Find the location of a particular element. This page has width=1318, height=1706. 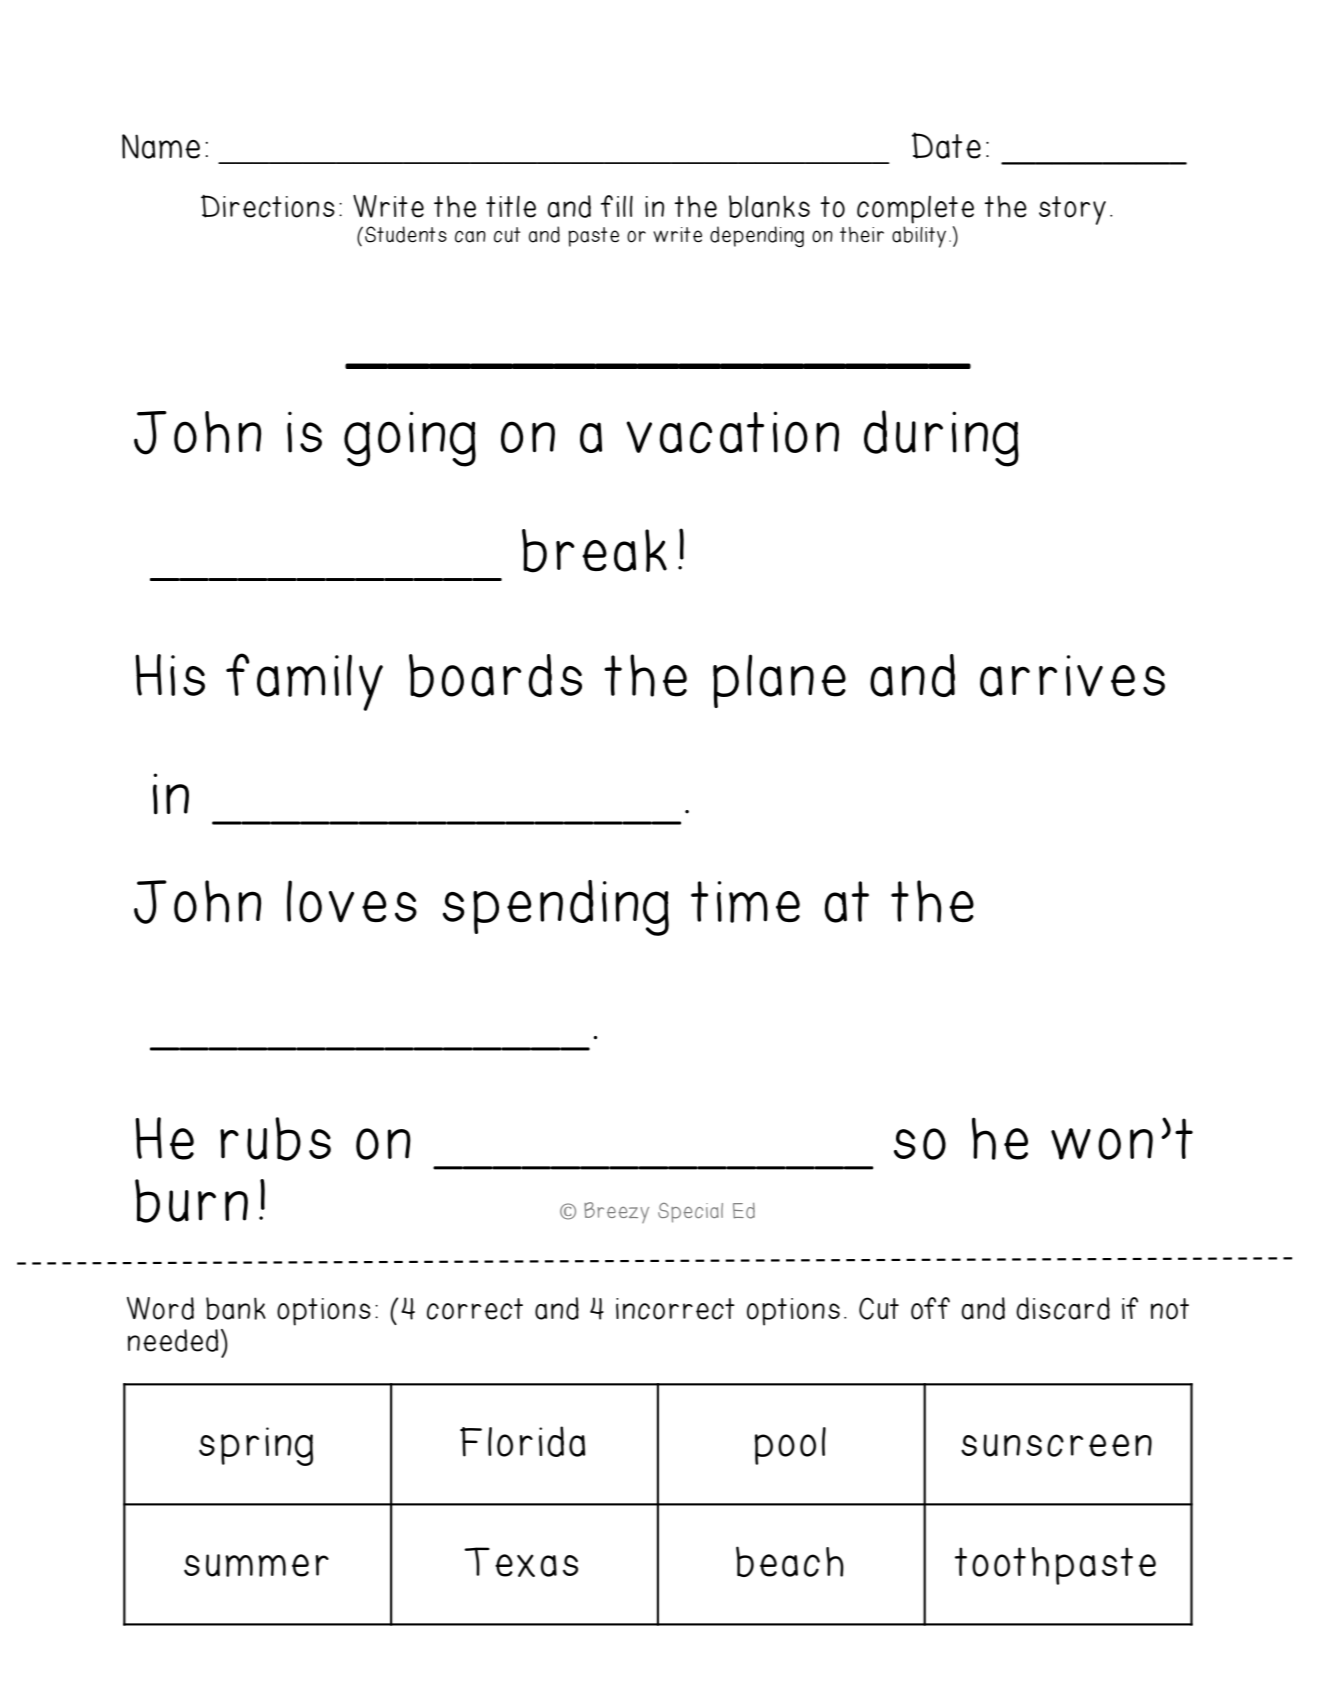

during is located at coordinates (941, 438).
